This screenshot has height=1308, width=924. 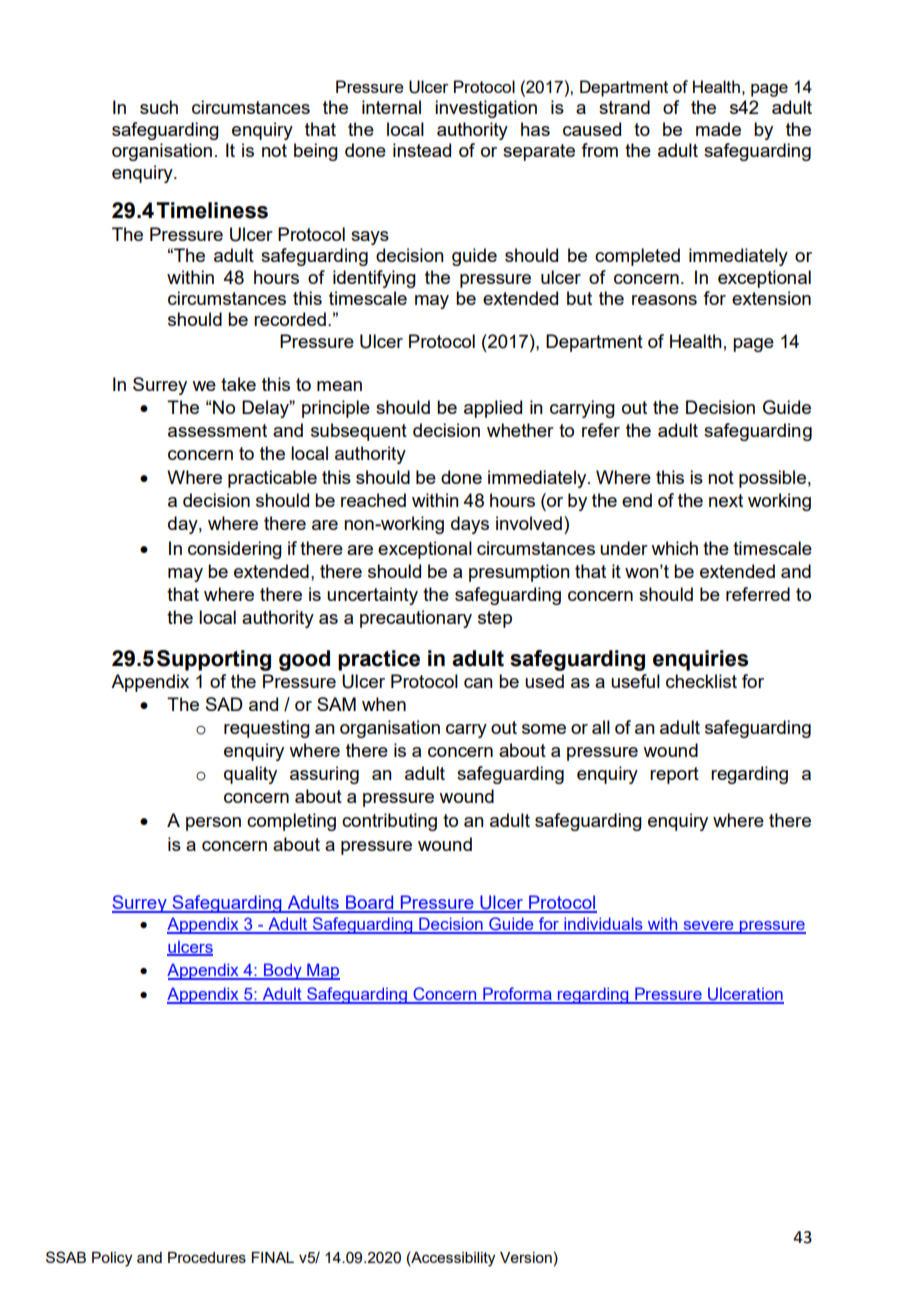 What do you see at coordinates (207, 1257) in the screenshot?
I see `Procedures` at bounding box center [207, 1257].
